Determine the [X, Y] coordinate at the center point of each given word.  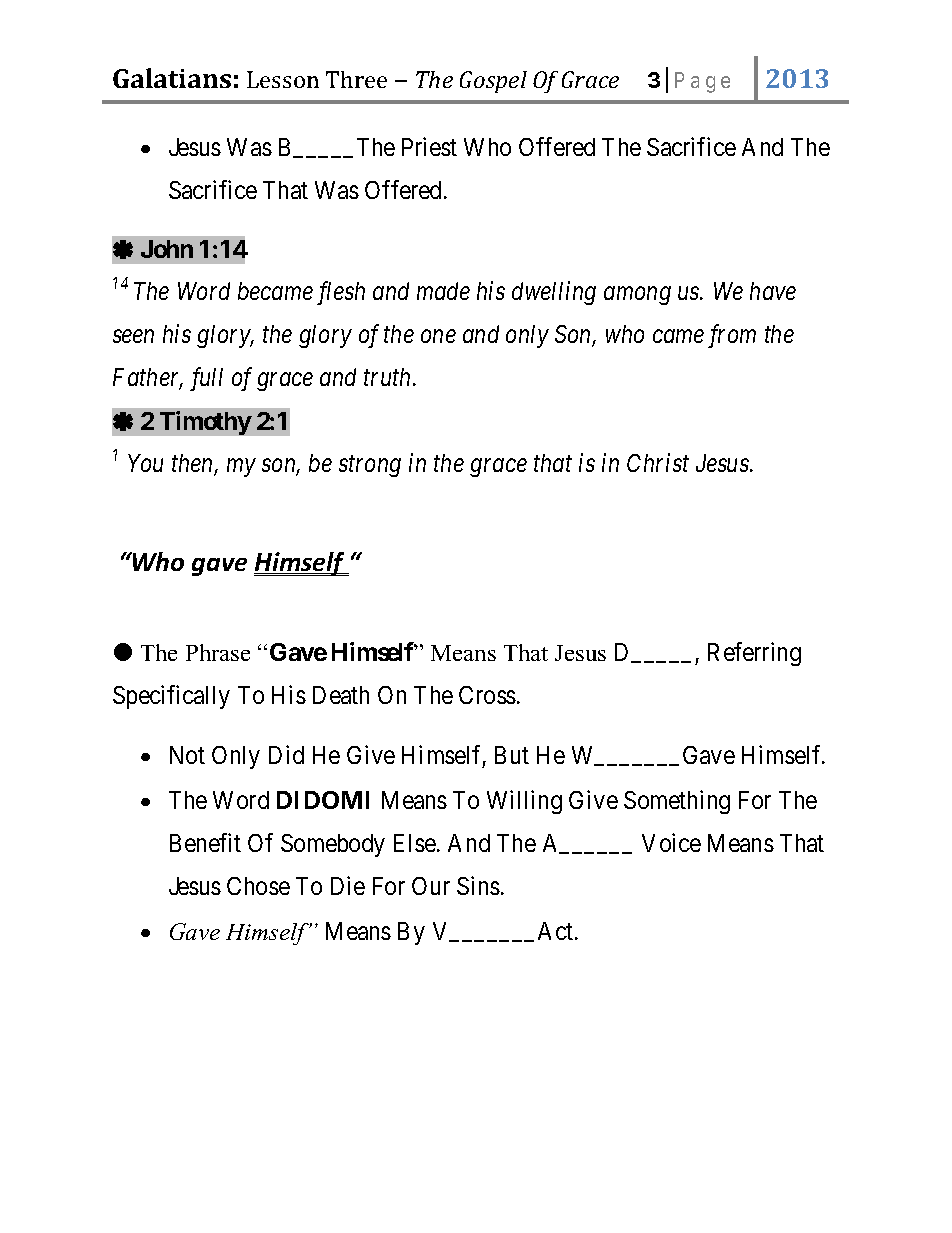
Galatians [172, 78]
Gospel [493, 82]
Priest [429, 146]
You [145, 463]
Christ [658, 462]
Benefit [205, 842]
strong [370, 467]
